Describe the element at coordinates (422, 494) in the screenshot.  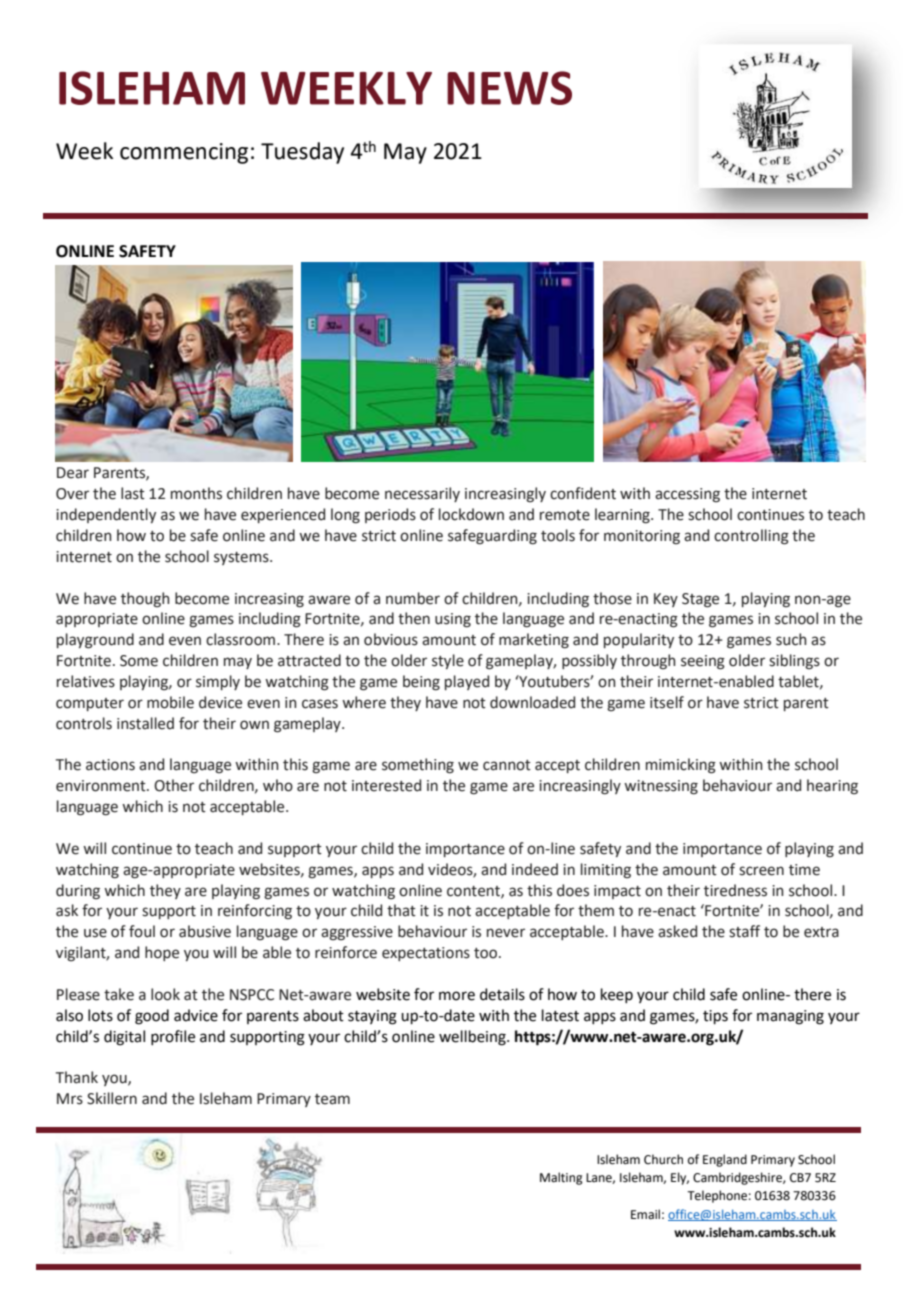
I see `necessarily` at that location.
